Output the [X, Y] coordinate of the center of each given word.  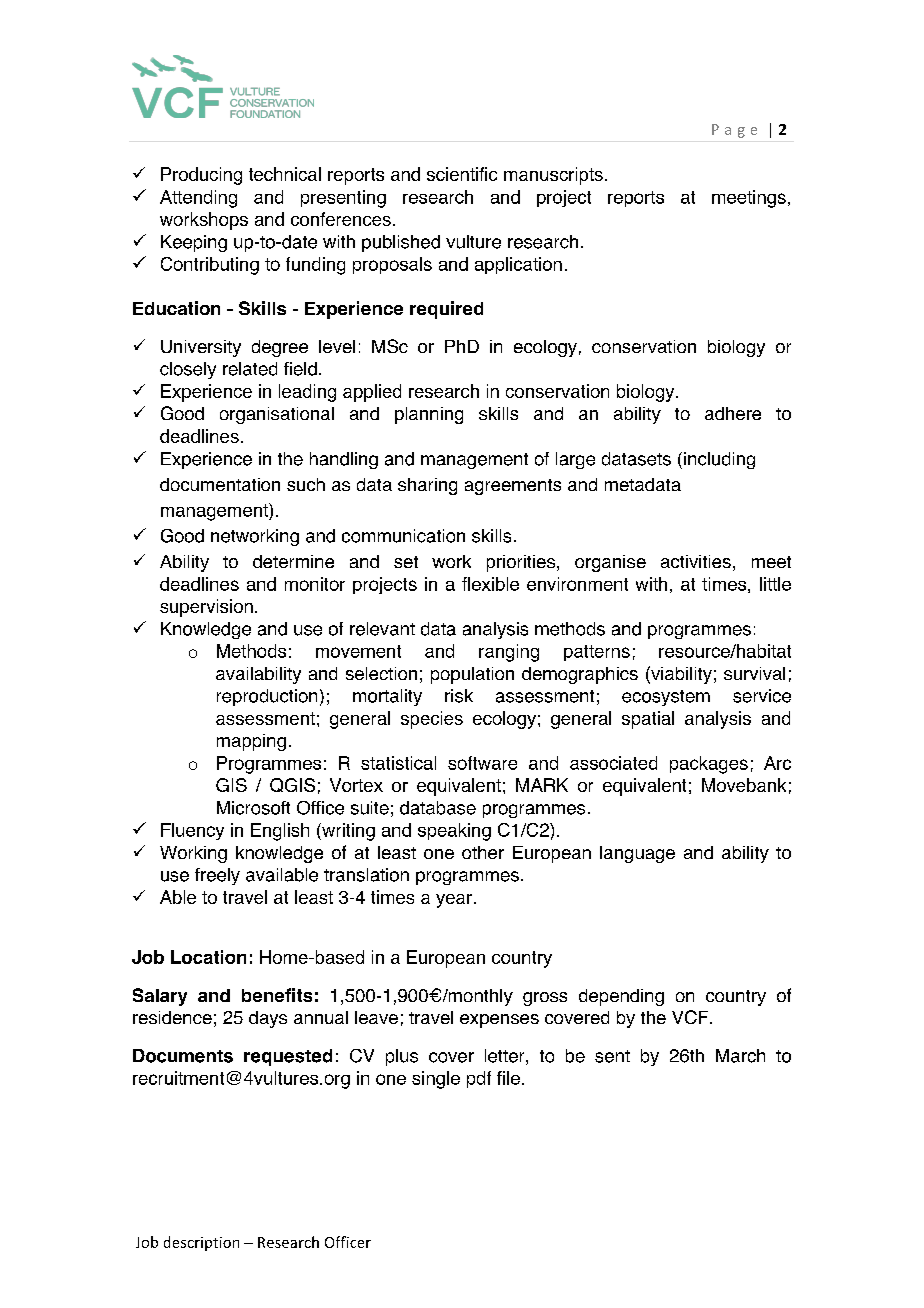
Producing [201, 176]
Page [734, 131]
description [201, 1243]
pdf [479, 1079]
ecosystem [666, 698]
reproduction [267, 697]
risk [459, 696]
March [740, 1056]
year [454, 901]
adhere [733, 413]
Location [208, 957]
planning [429, 415]
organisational [277, 415]
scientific [462, 174]
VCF [691, 1017]
